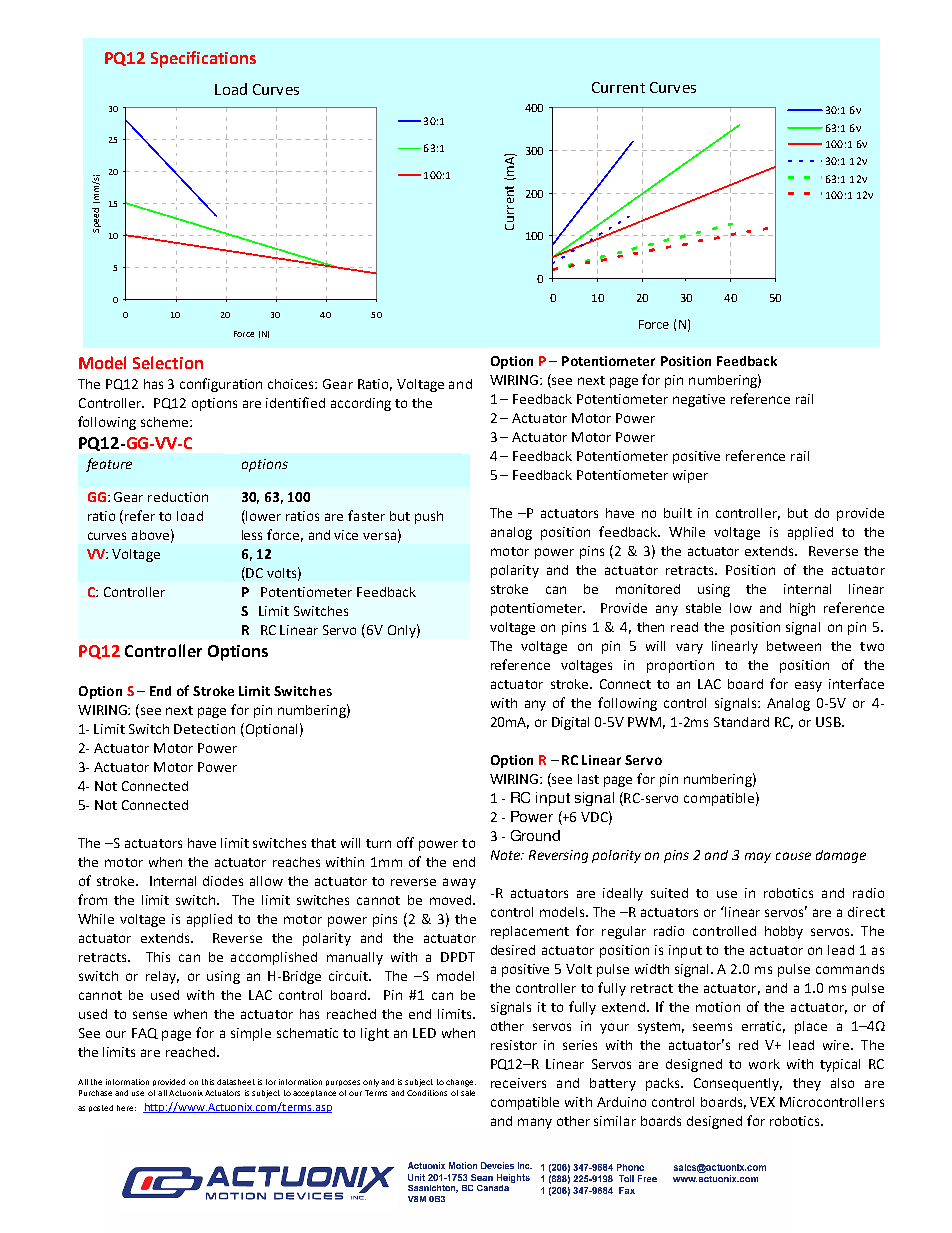 This screenshot has width=952, height=1233. What do you see at coordinates (203, 59) in the screenshot?
I see `Specifications` at bounding box center [203, 59].
